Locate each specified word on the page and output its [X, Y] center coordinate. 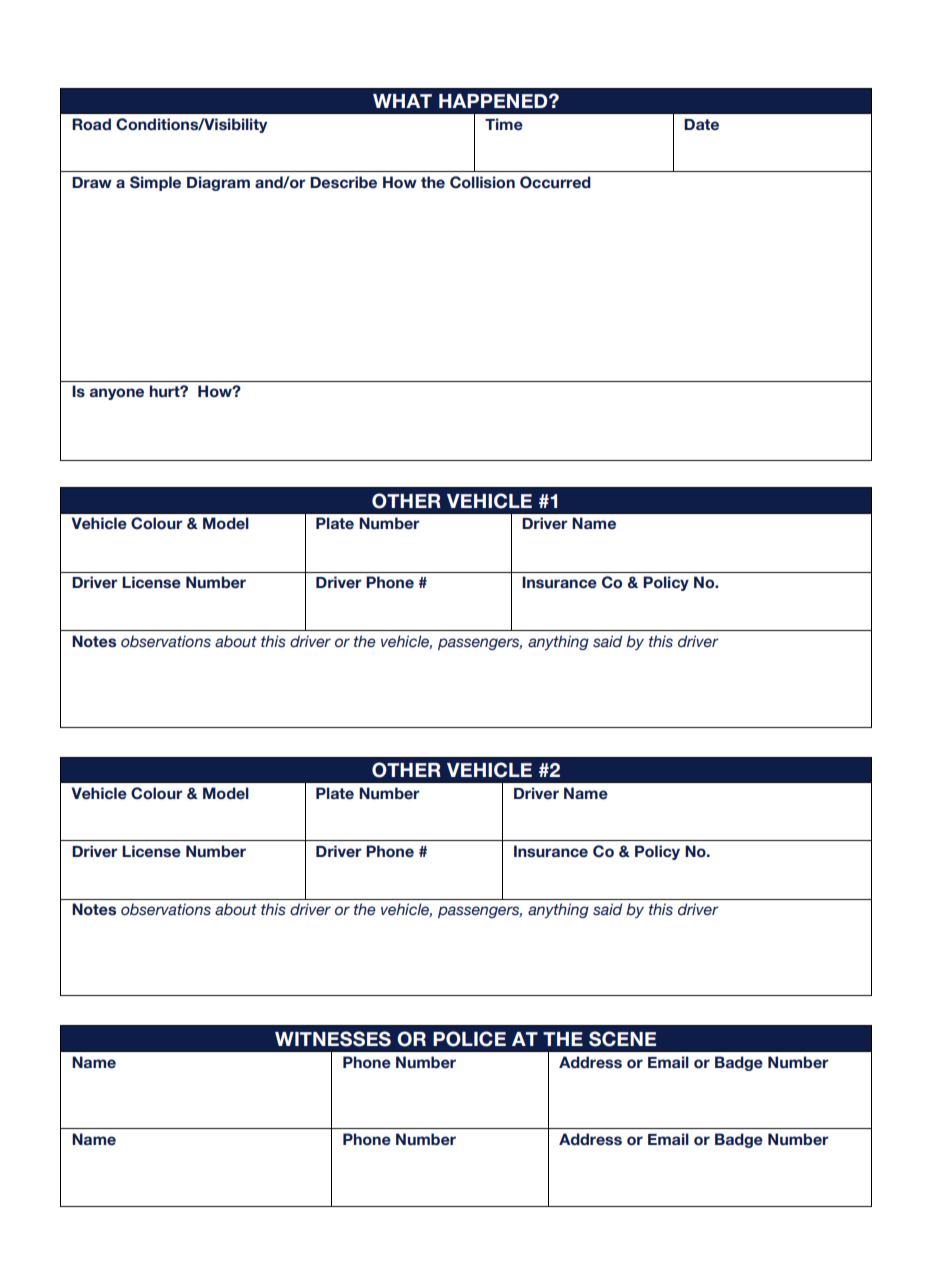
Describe [343, 182]
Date [701, 125]
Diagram [218, 183]
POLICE [469, 1039]
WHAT [402, 101]
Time [504, 124]
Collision [482, 182]
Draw [92, 182]
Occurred [555, 182]
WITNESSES [333, 1039]
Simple [155, 183]
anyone [117, 394]
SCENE [622, 1039]
